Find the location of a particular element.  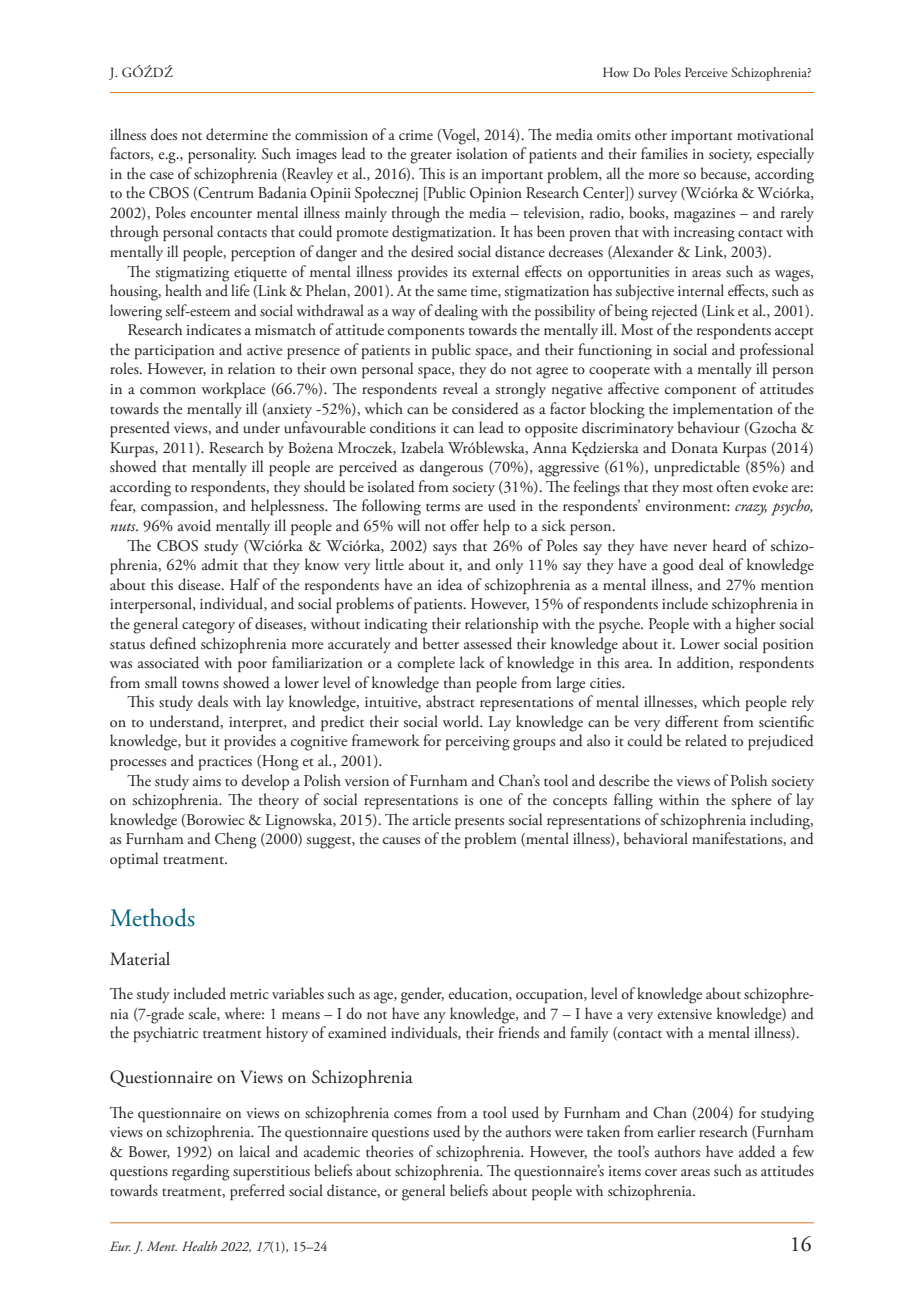

considered is located at coordinates (485, 408).
